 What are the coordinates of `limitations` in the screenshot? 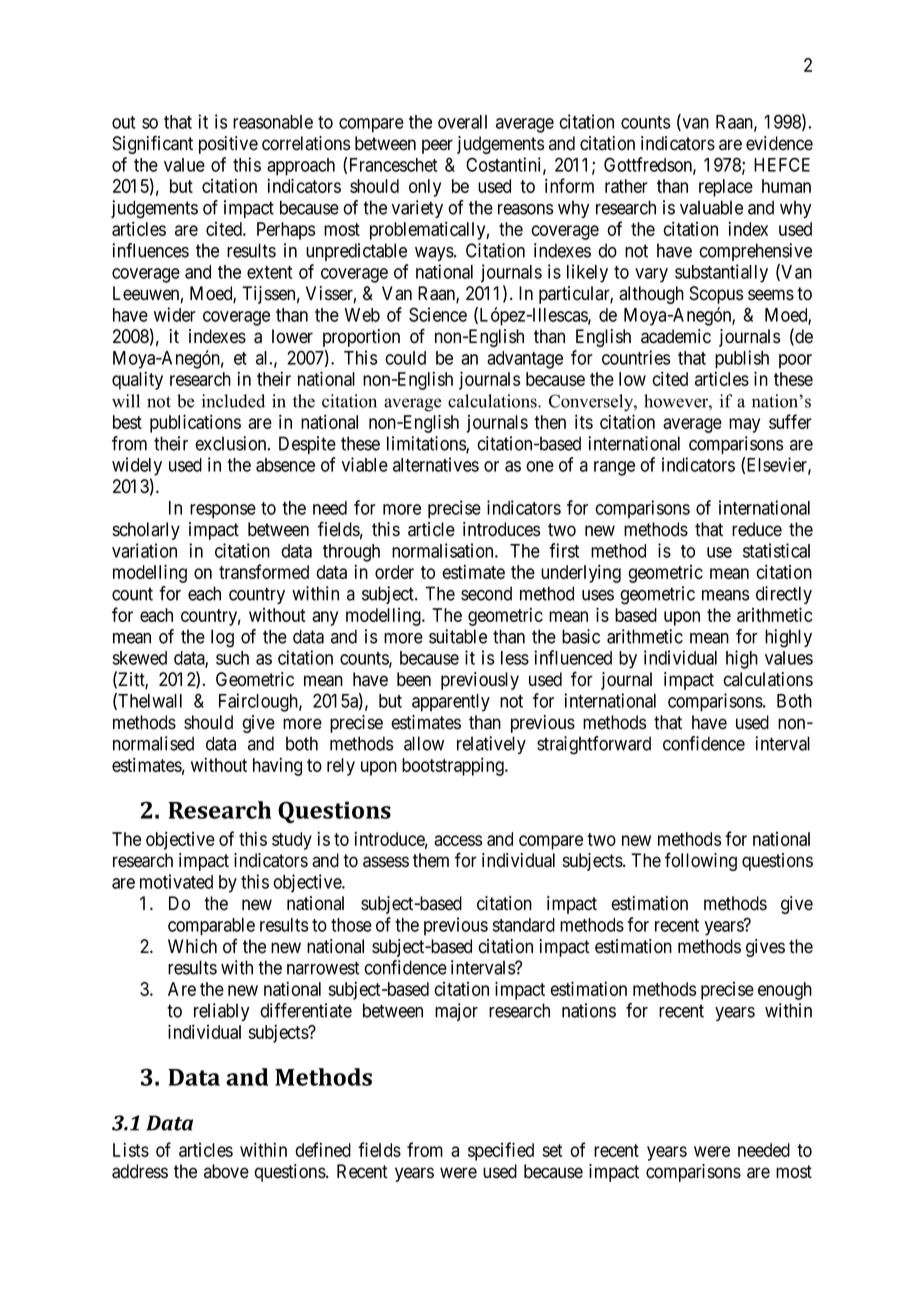 It's located at (427, 444).
